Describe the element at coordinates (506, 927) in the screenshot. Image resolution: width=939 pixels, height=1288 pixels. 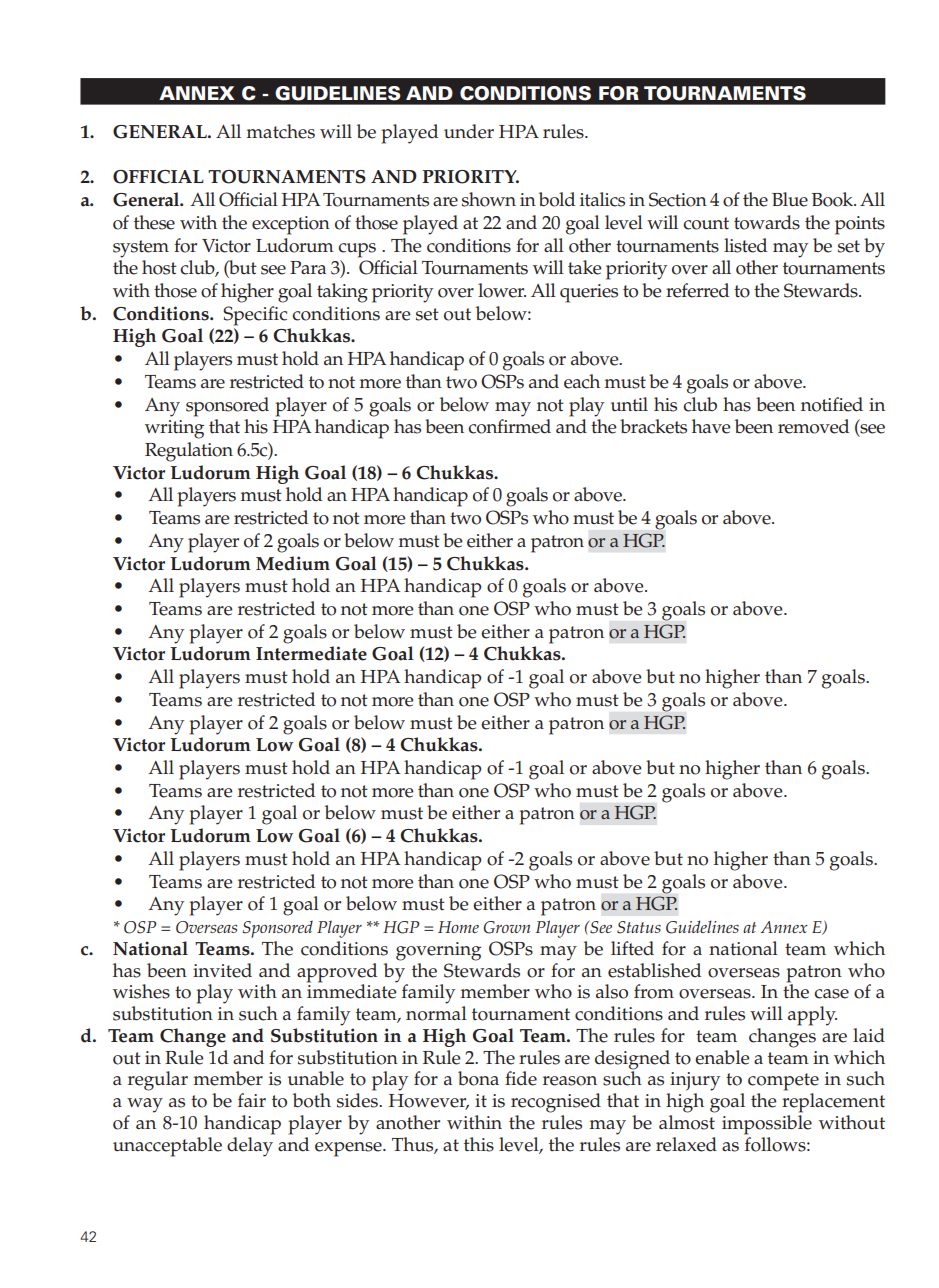
I see `Grown` at that location.
